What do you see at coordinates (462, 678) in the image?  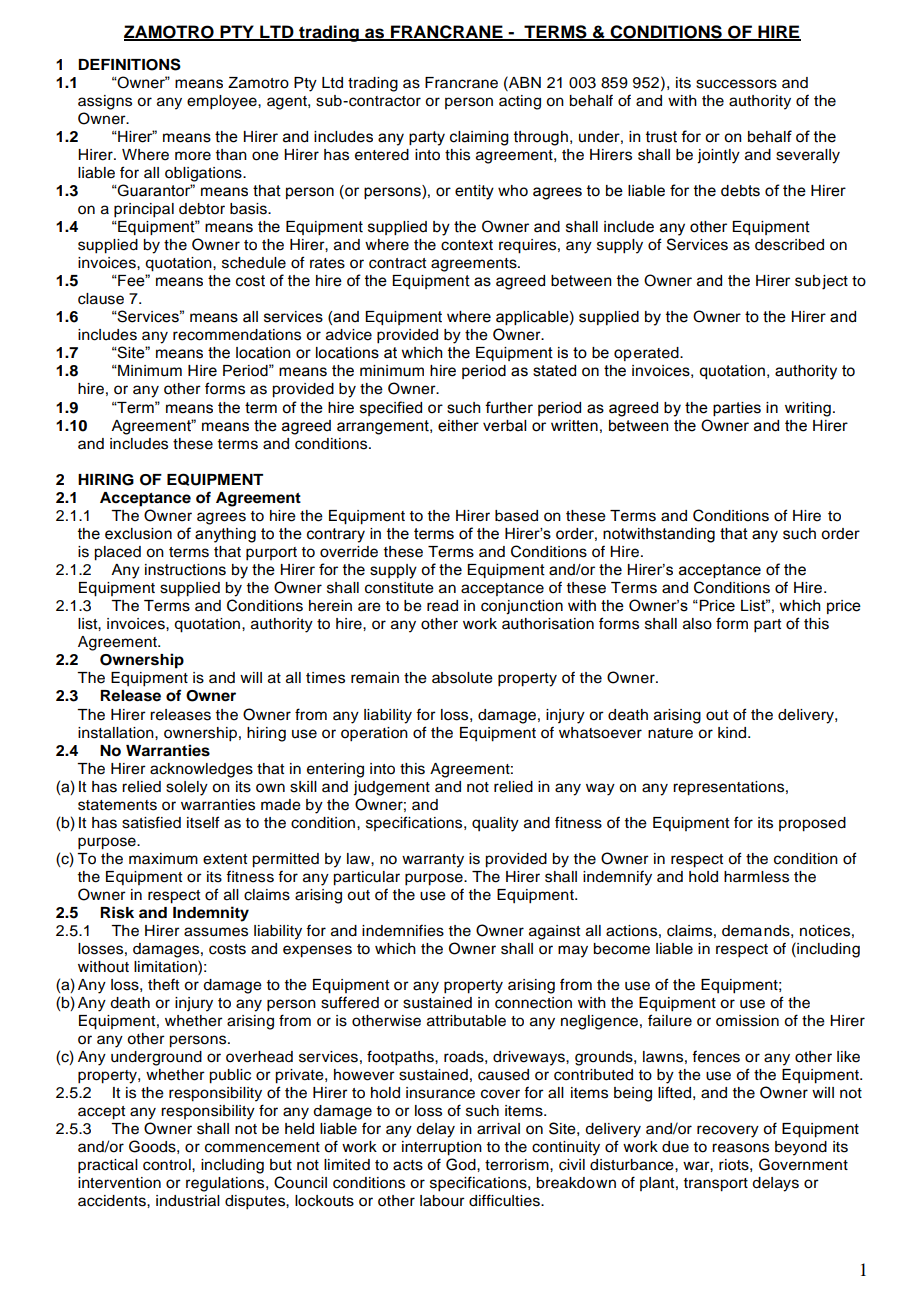 I see `absolute` at bounding box center [462, 678].
